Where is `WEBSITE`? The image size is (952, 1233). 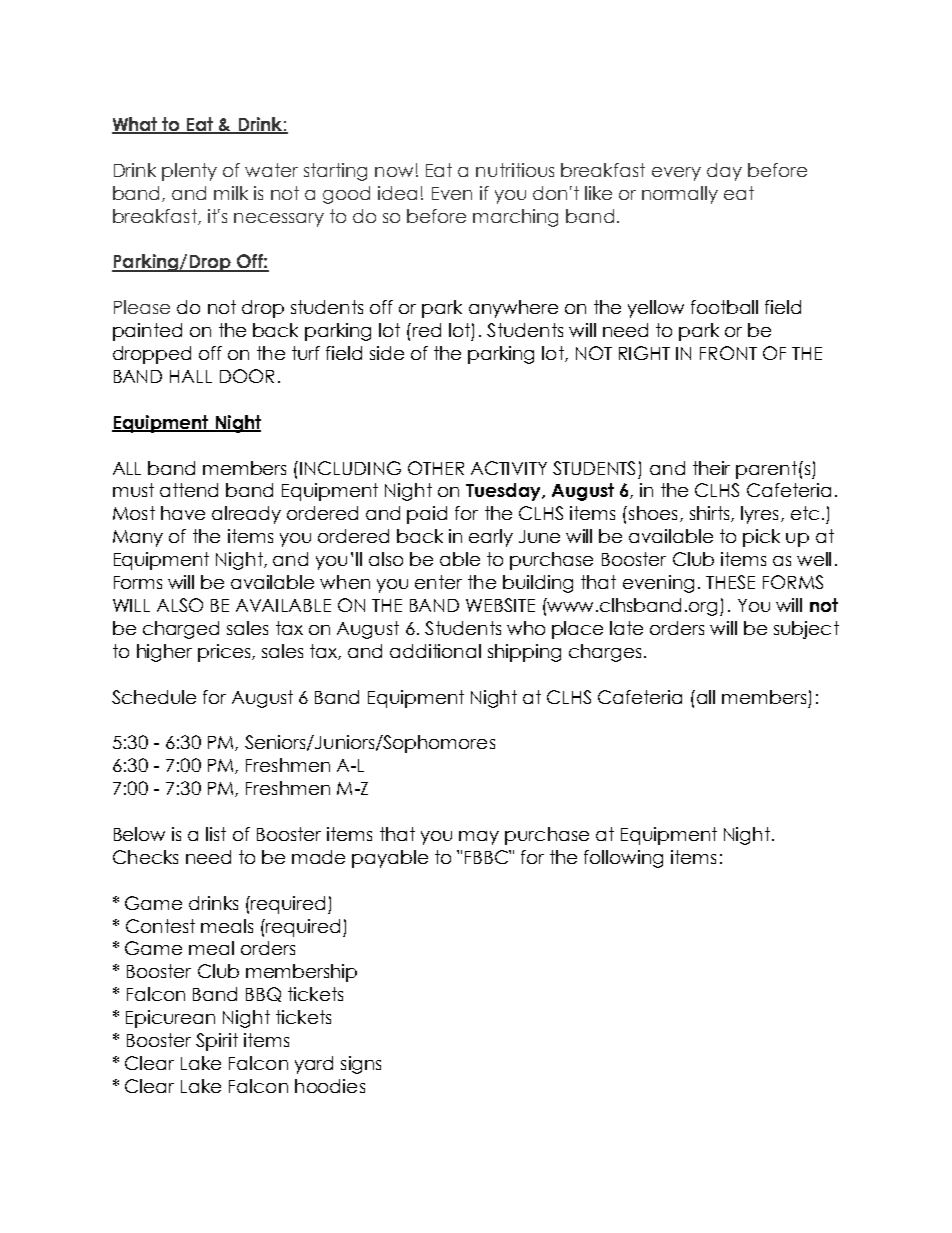 WEBSITE is located at coordinates (500, 605).
